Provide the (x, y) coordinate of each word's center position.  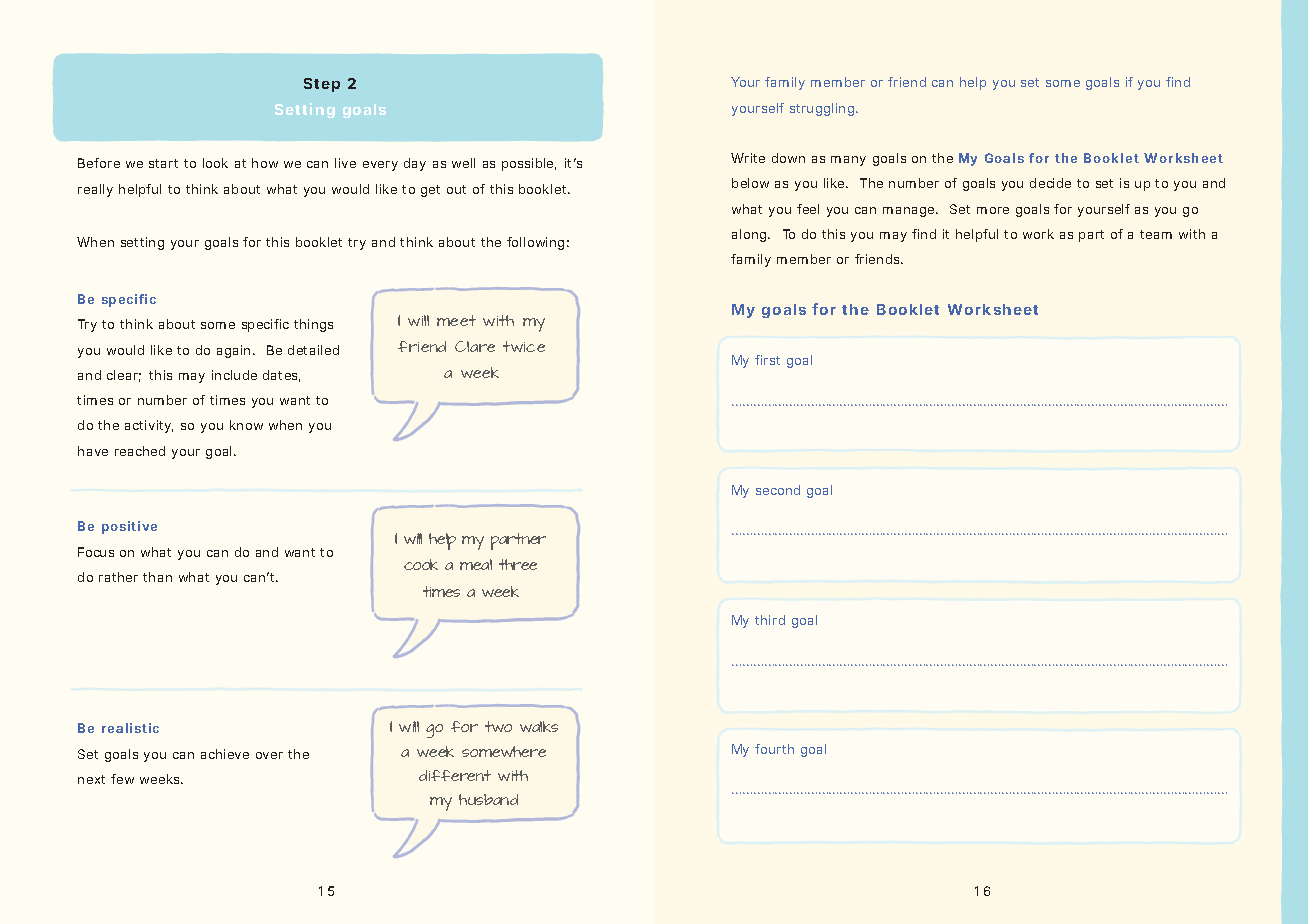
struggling (823, 109)
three (518, 564)
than (157, 577)
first (767, 360)
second (778, 490)
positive (129, 527)
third (770, 620)
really (95, 190)
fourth (774, 749)
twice (524, 346)
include (234, 375)
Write (748, 158)
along (750, 235)
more (993, 210)
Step (322, 85)
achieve (225, 754)
